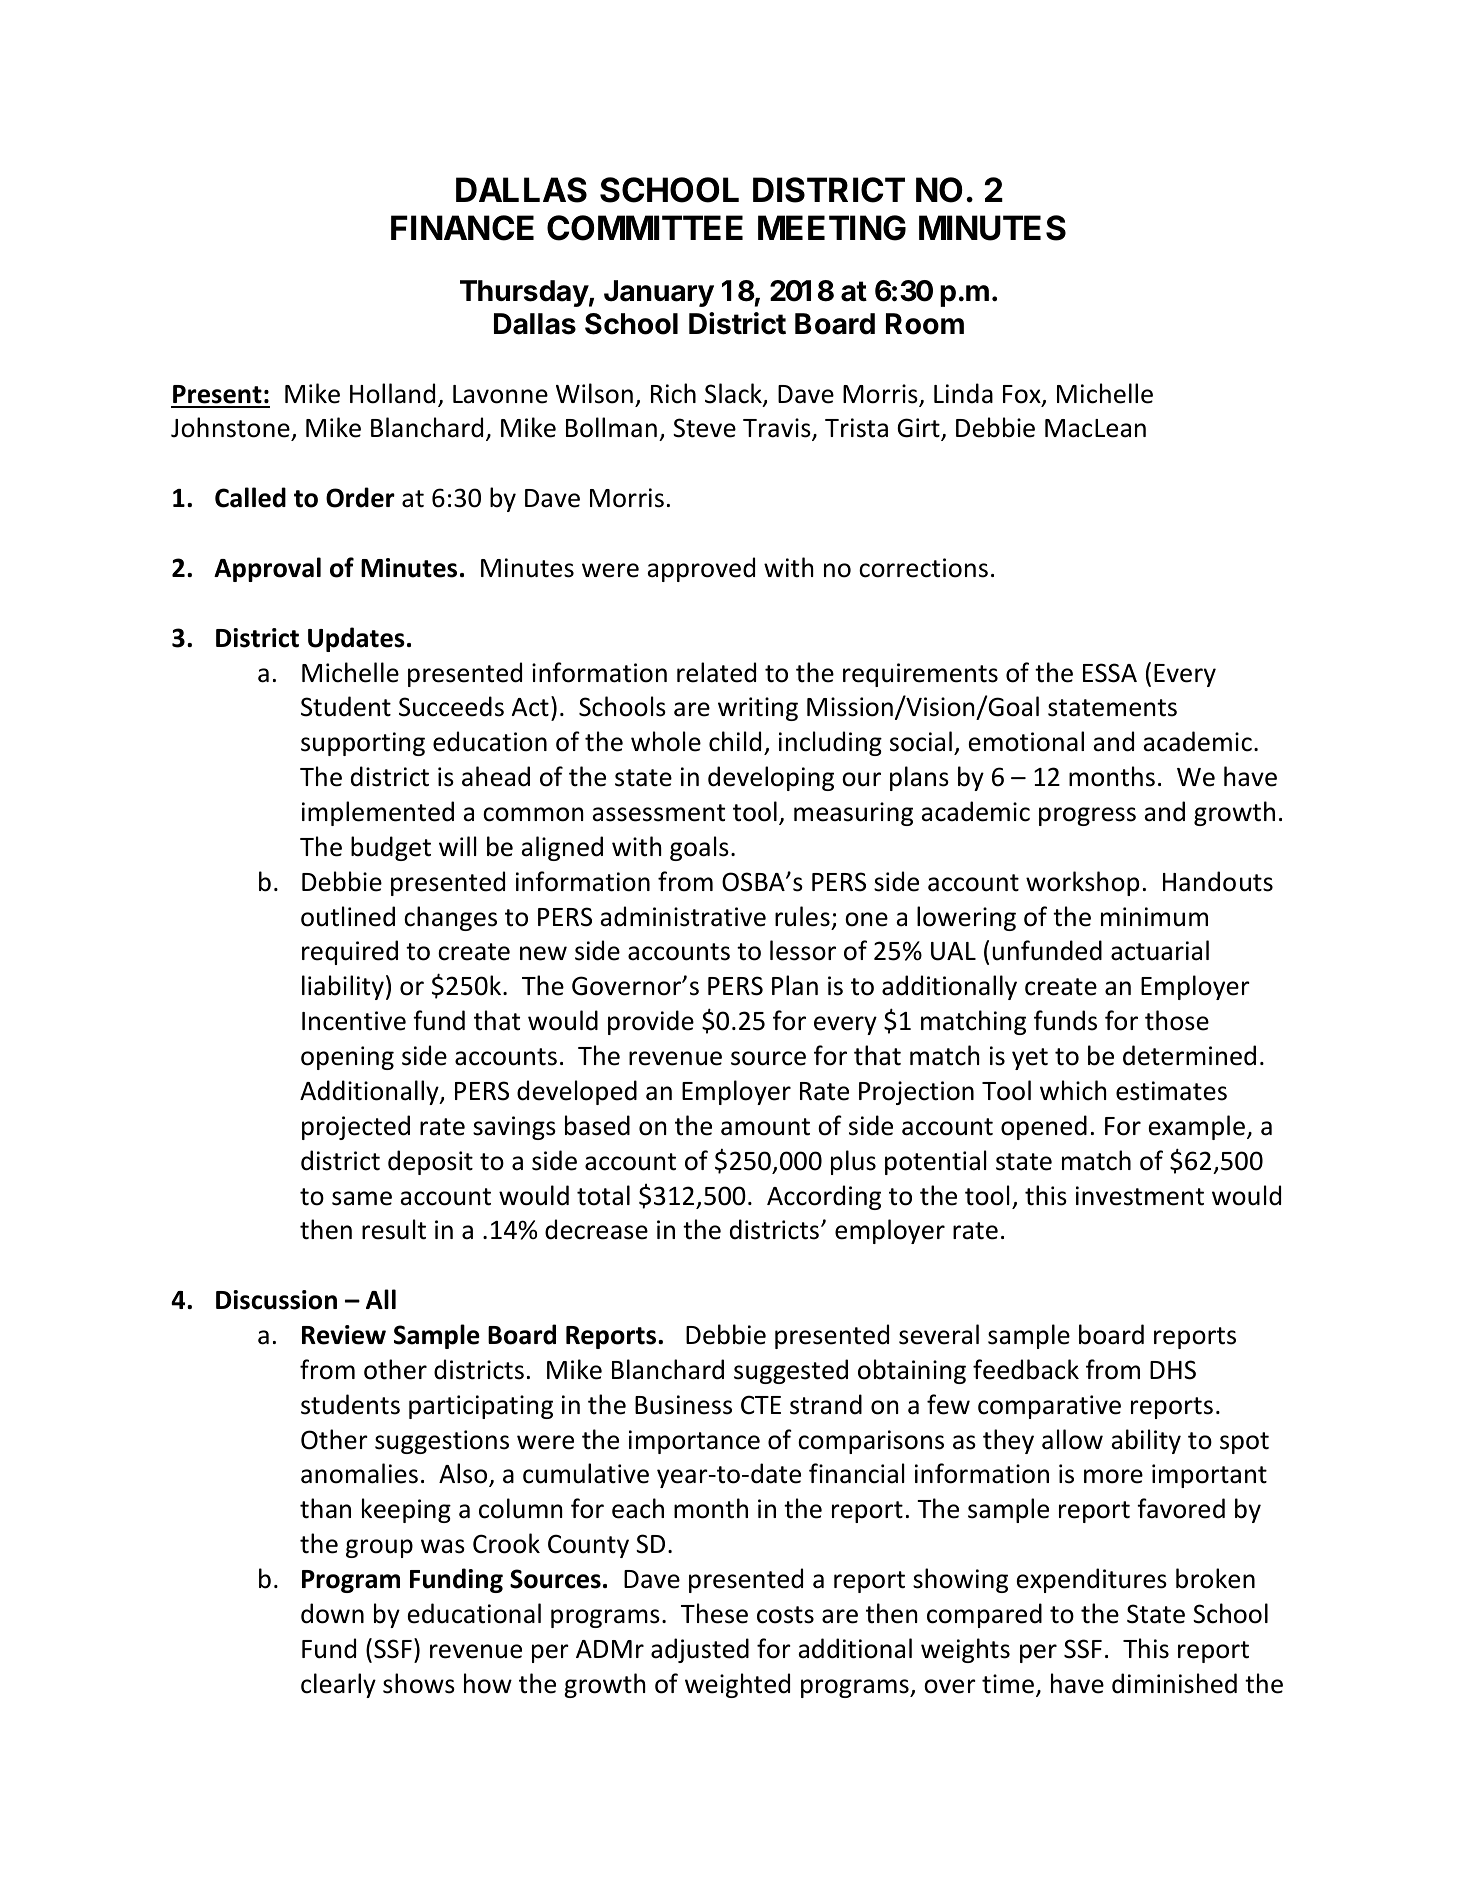  What do you see at coordinates (701, 569) in the screenshot?
I see `approved` at bounding box center [701, 569].
